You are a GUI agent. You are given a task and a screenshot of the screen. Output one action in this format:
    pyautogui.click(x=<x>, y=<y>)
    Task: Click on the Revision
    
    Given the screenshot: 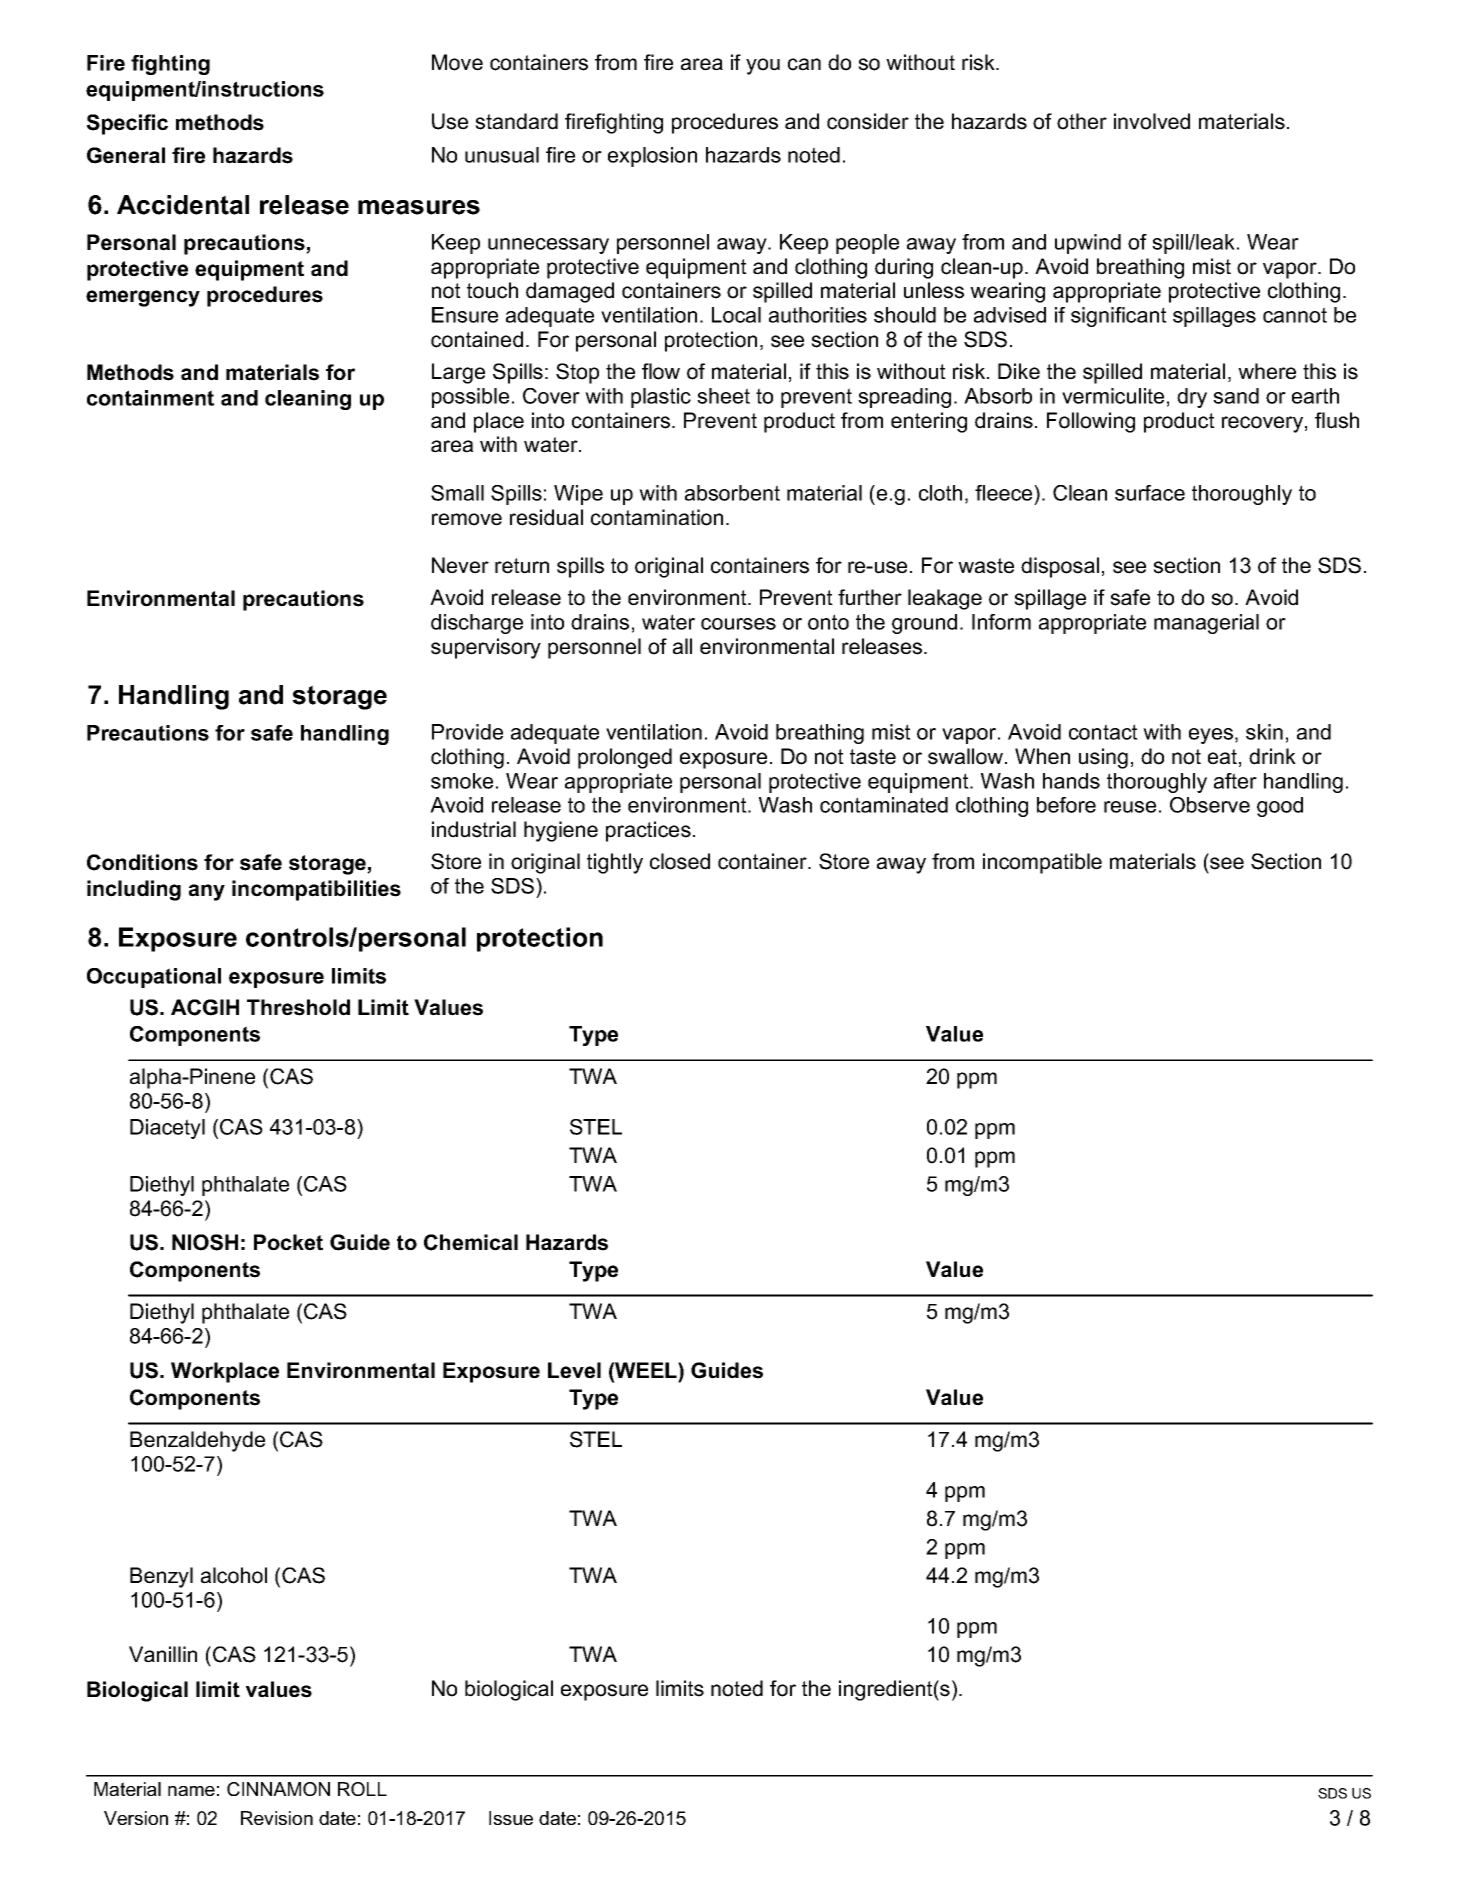 What is the action you would take?
    pyautogui.click(x=277, y=1818)
